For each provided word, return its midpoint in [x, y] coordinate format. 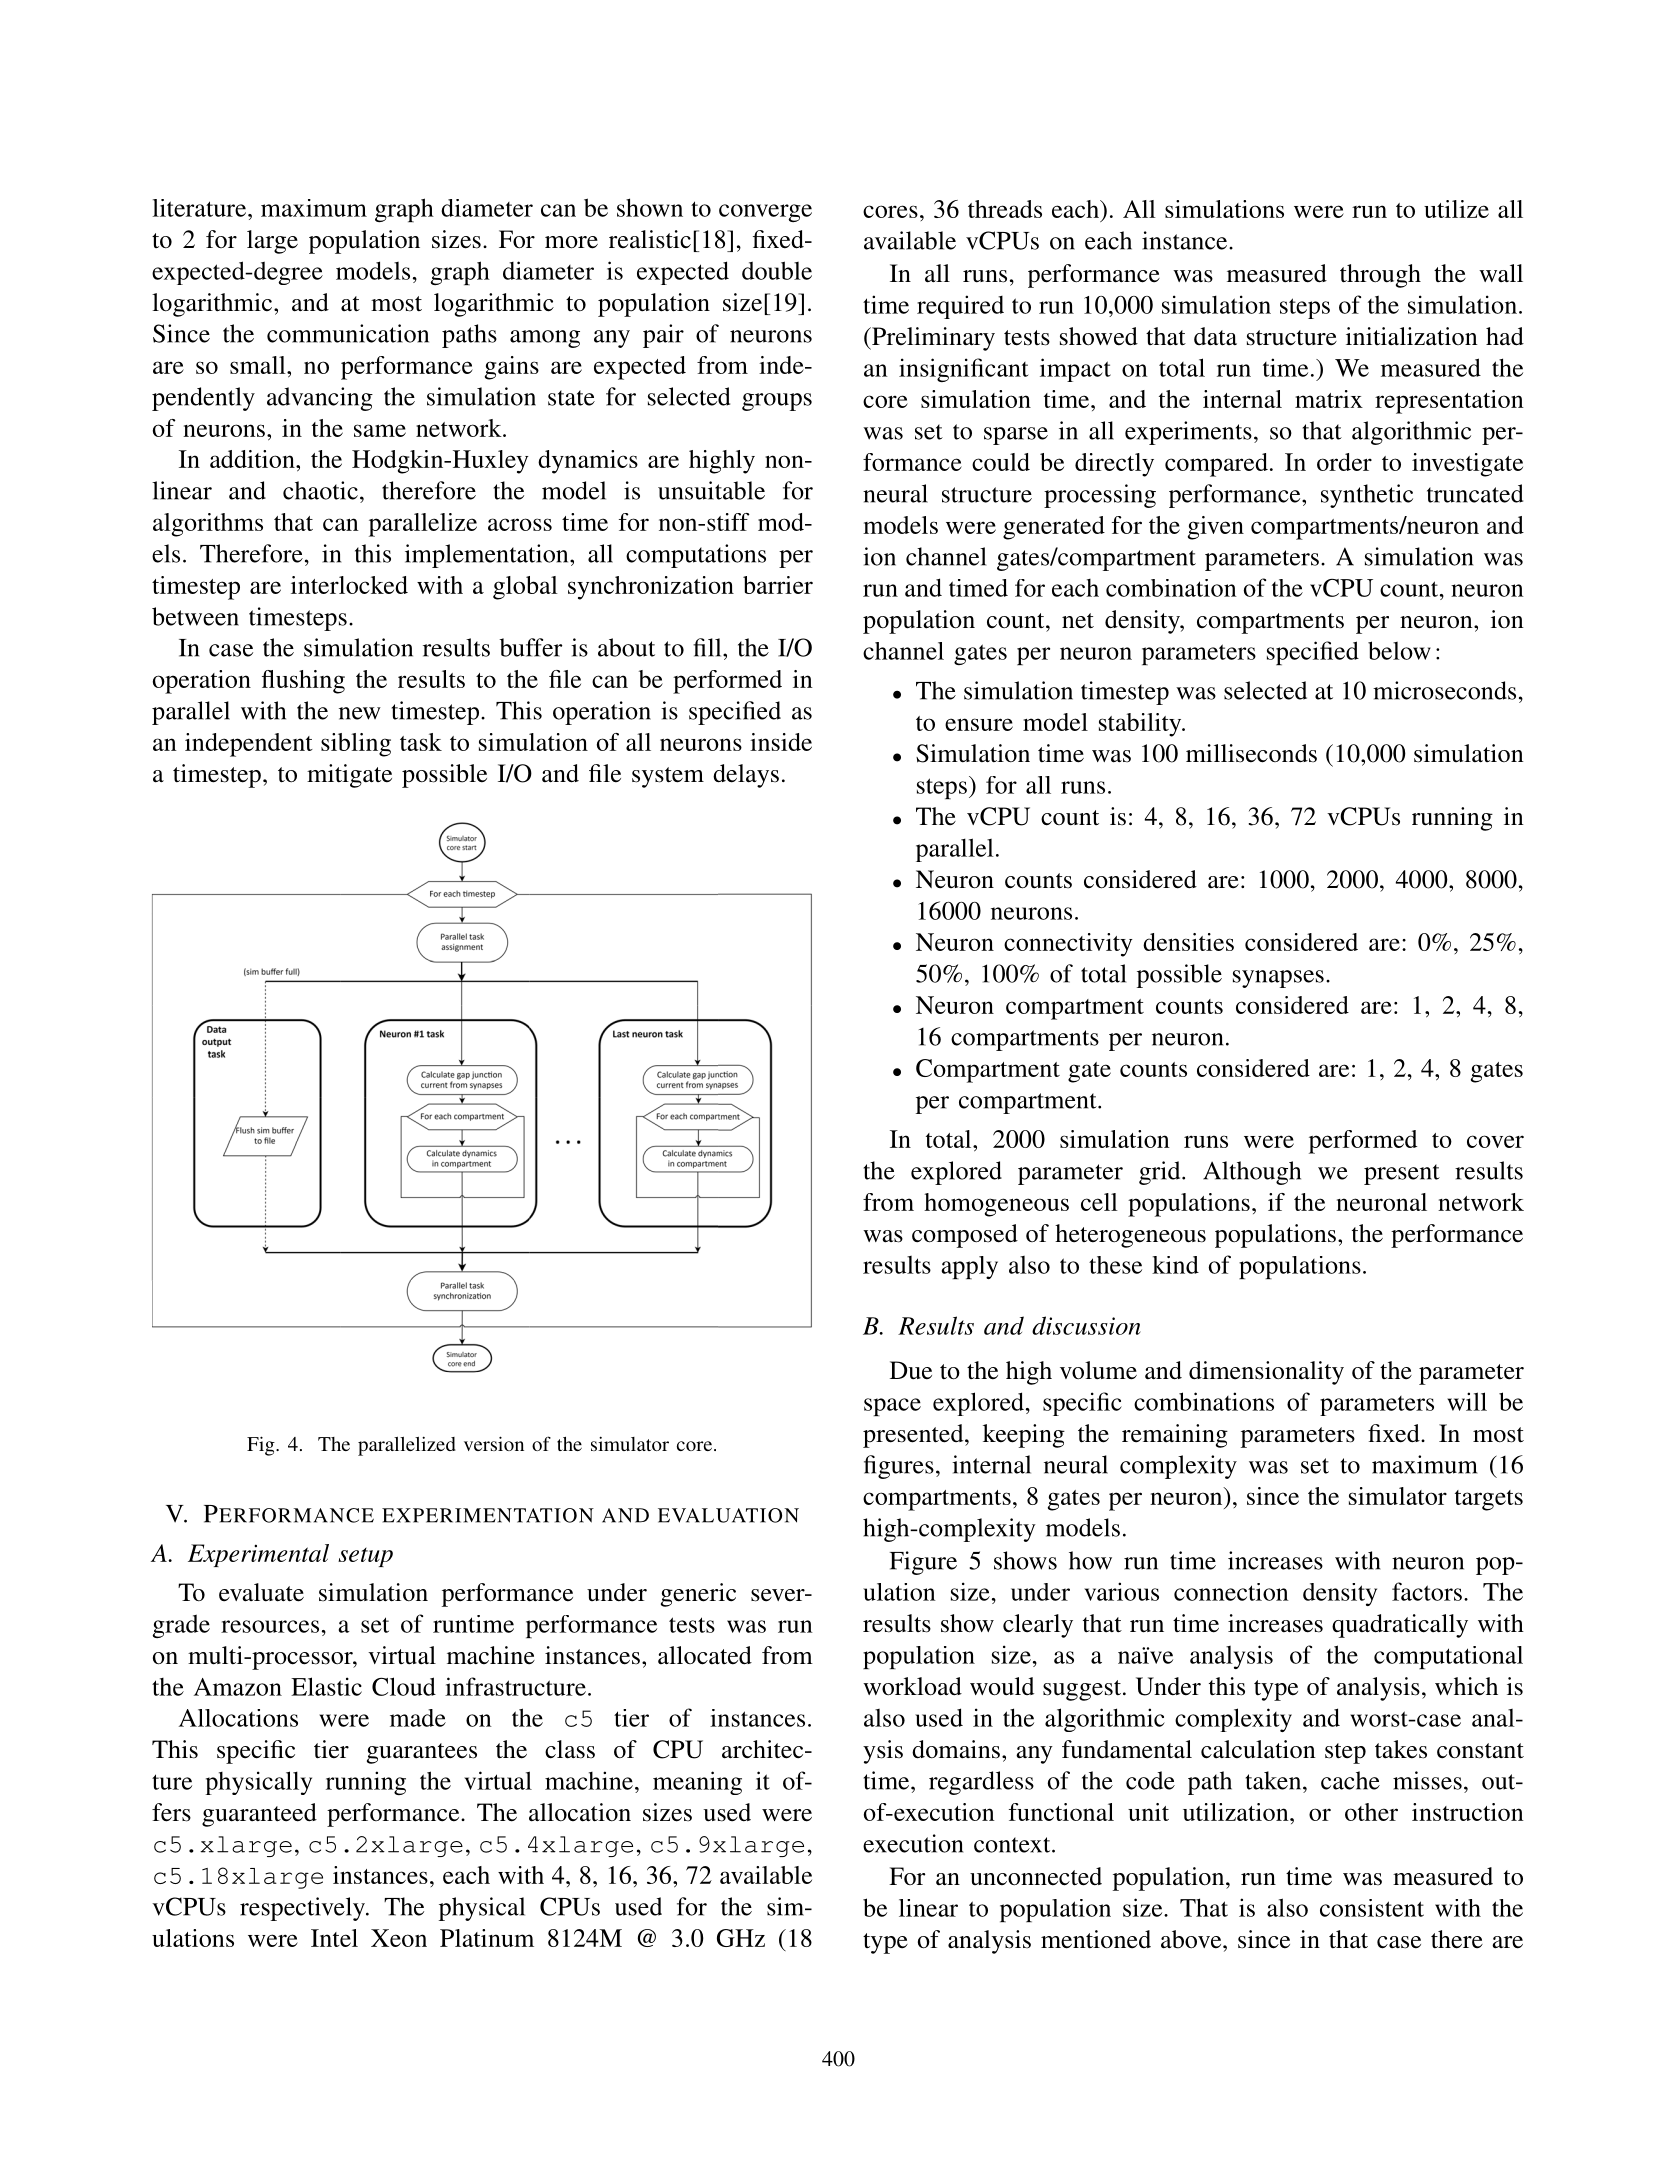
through [1380, 276]
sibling [356, 745]
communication [348, 333]
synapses [1278, 979]
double [777, 270]
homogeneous [996, 1205]
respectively [303, 1909]
